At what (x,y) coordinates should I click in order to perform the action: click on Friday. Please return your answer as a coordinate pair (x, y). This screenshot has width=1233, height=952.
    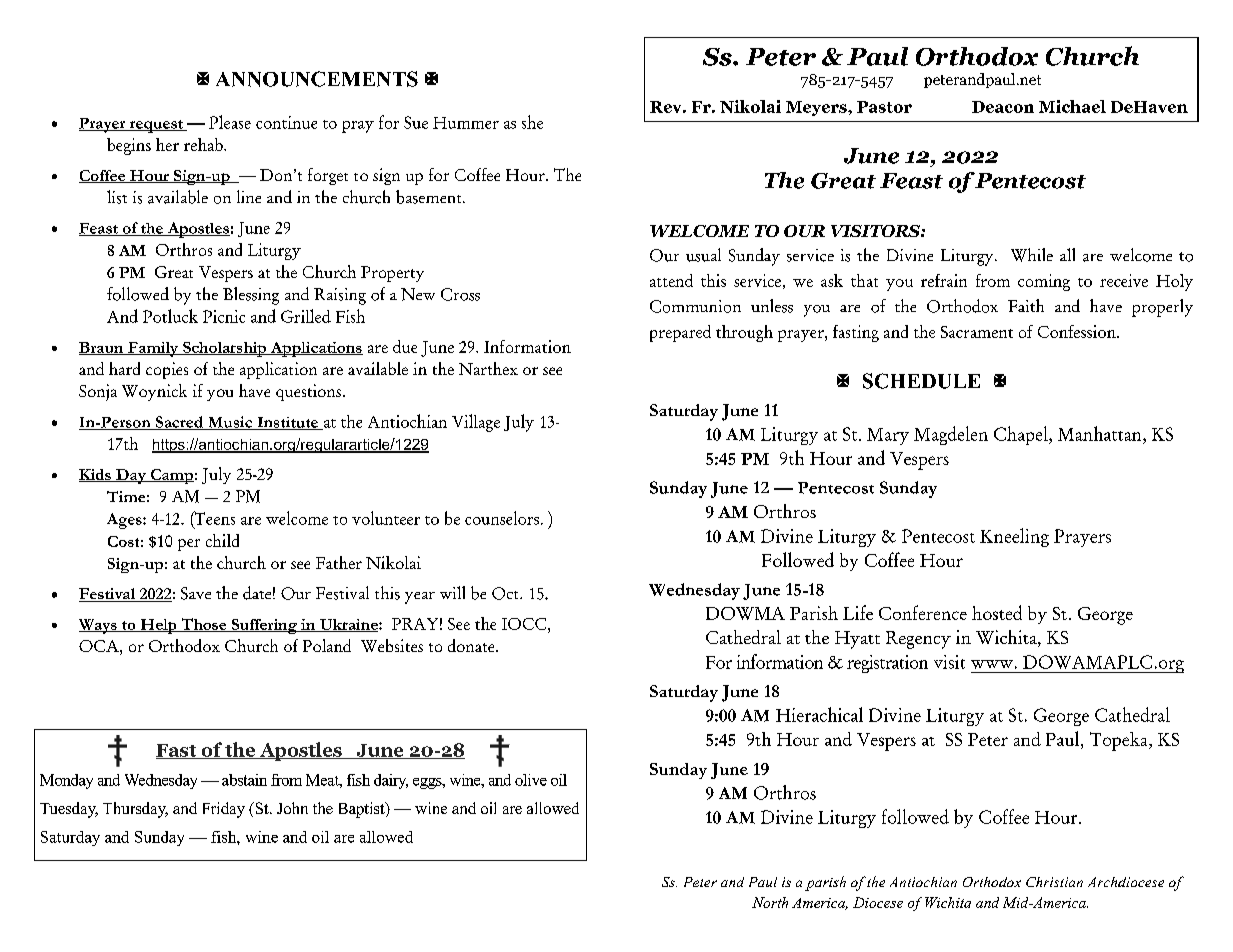
    Looking at the image, I should click on (224, 810).
